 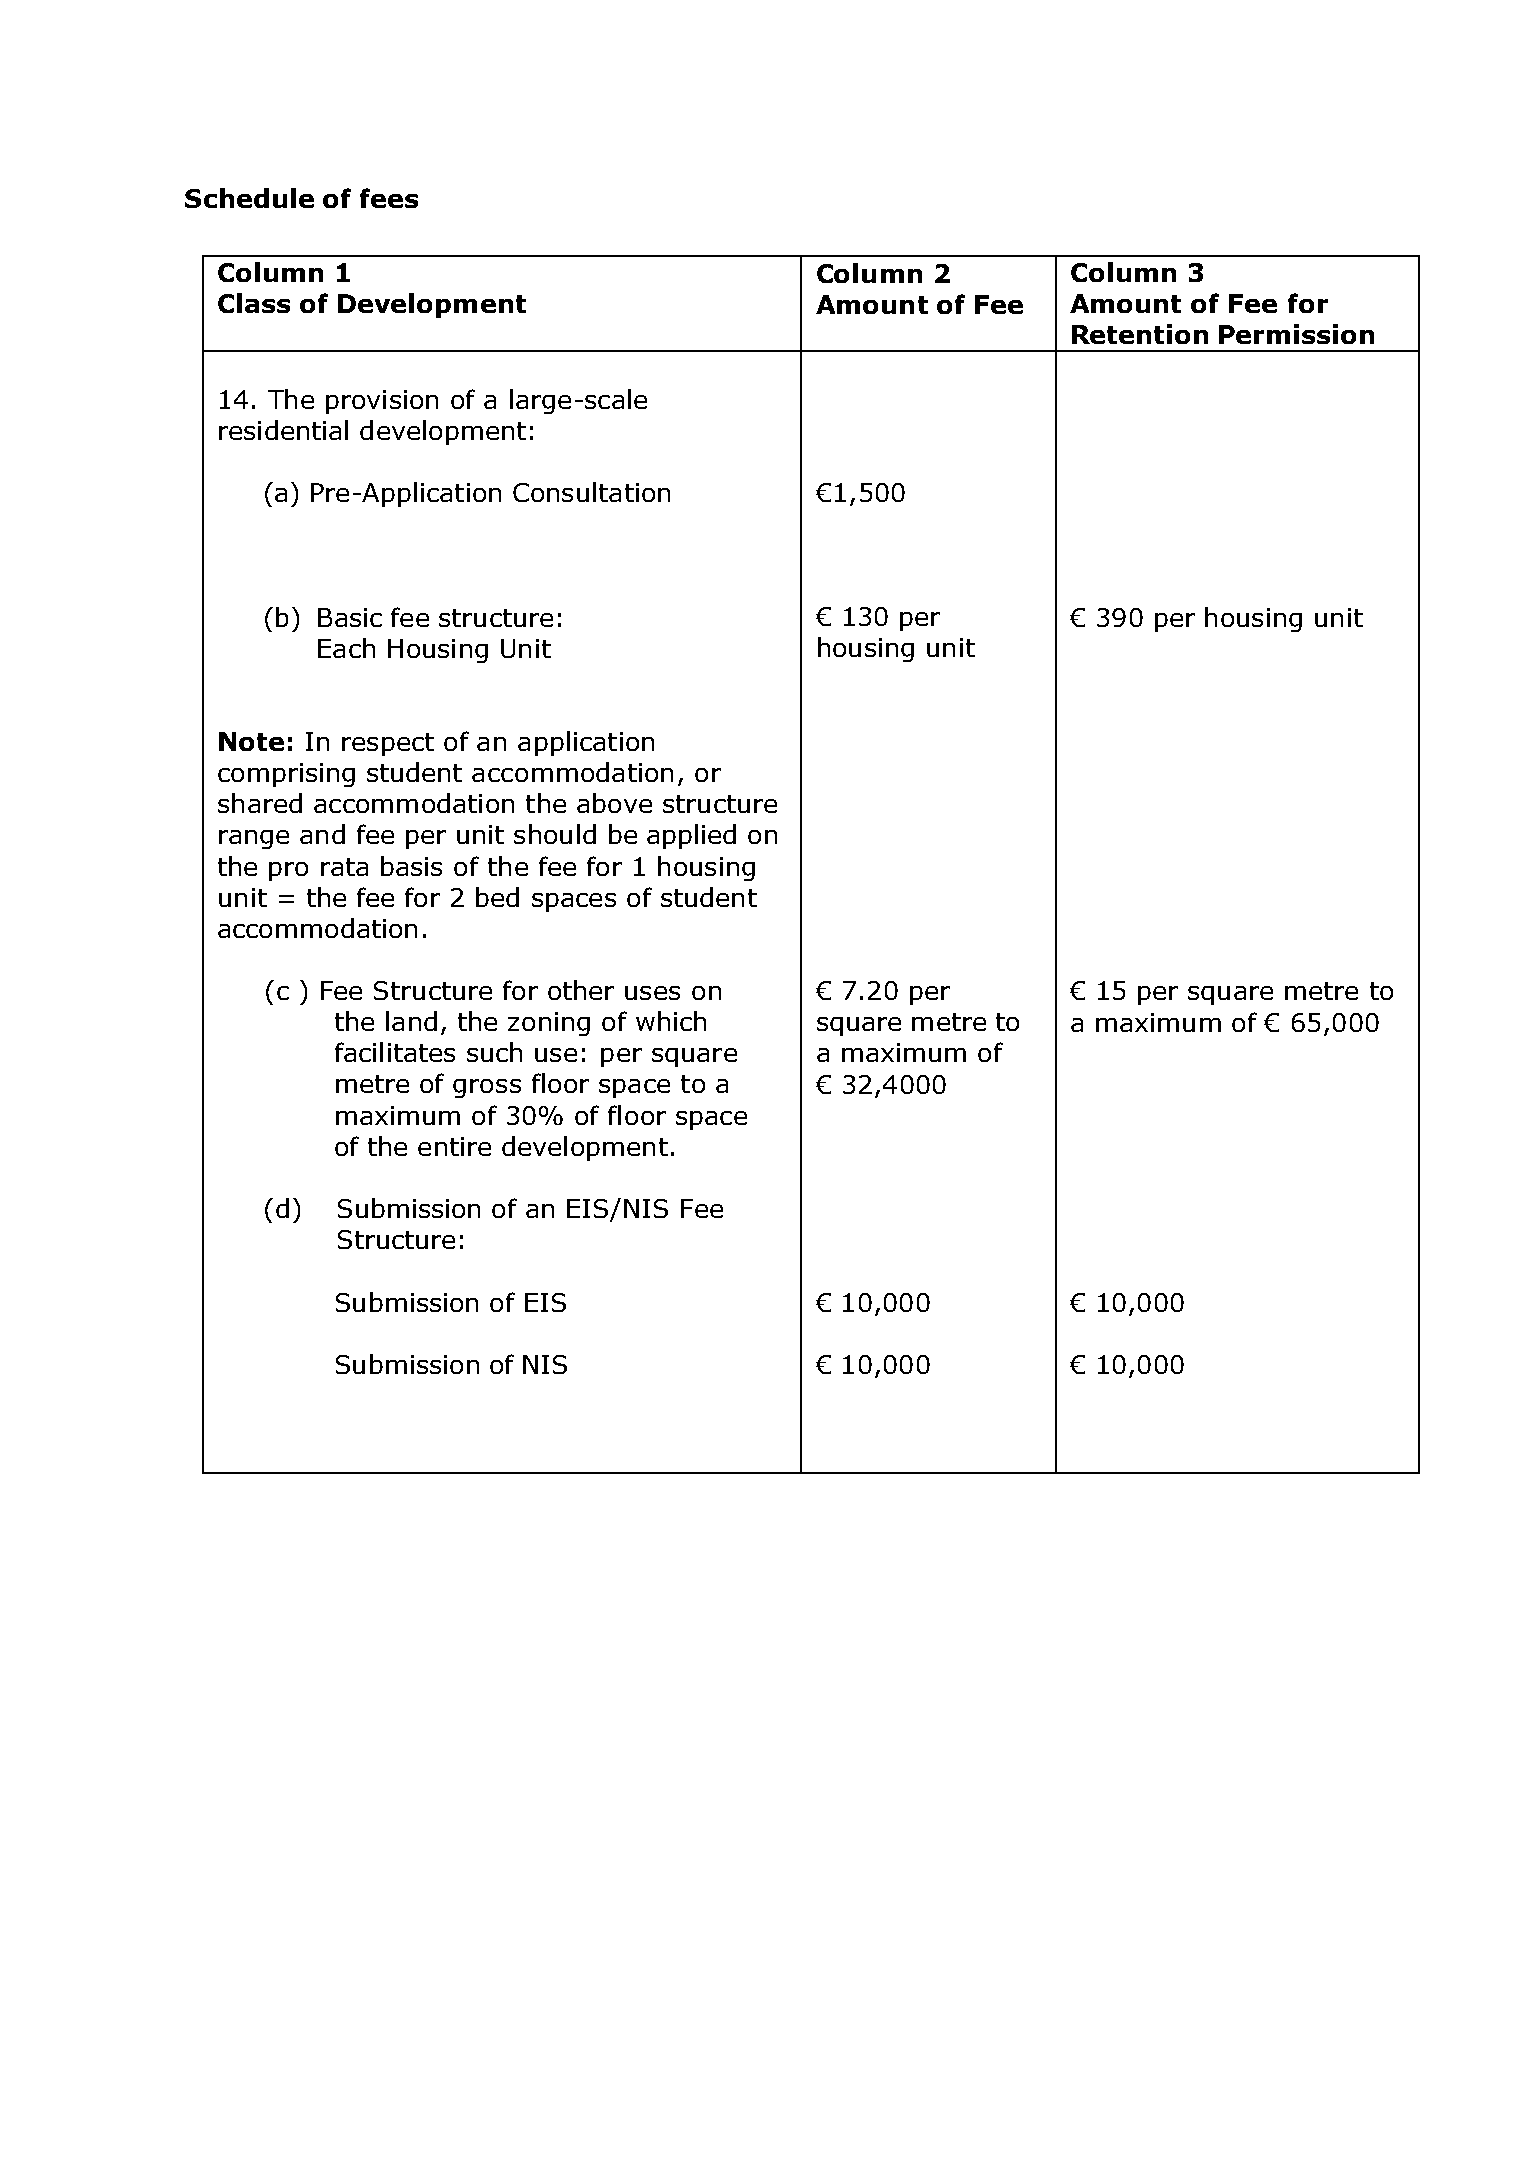 What do you see at coordinates (1140, 334) in the screenshot?
I see `Retention` at bounding box center [1140, 334].
